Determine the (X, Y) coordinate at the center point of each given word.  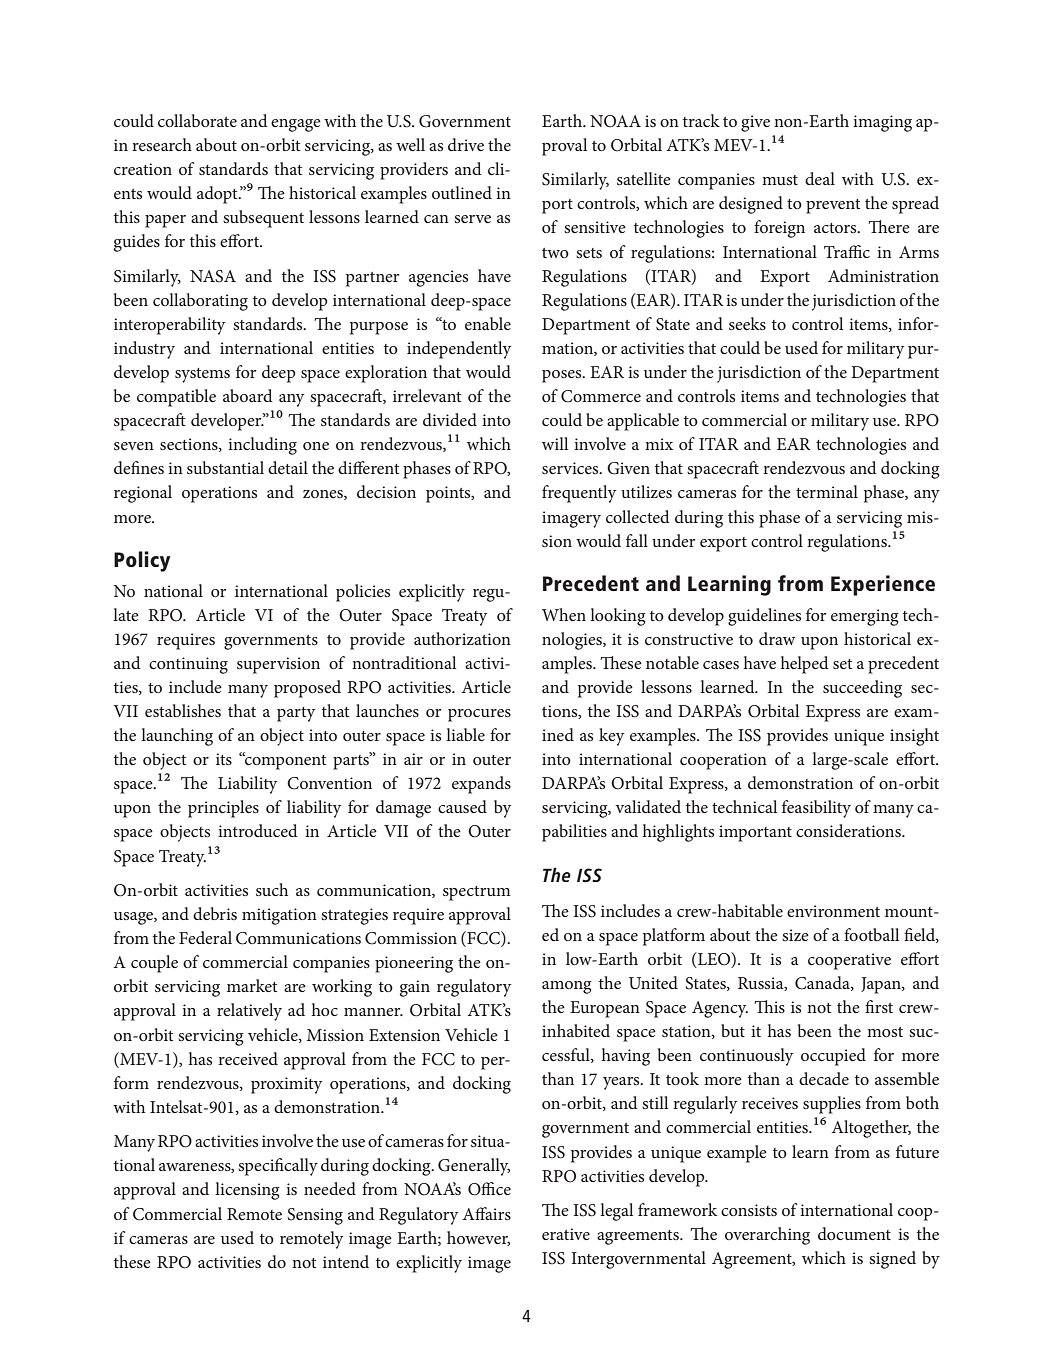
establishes (183, 710)
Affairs (487, 1213)
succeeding (862, 689)
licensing (247, 1191)
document (854, 1233)
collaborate (197, 120)
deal (820, 178)
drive (466, 144)
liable (465, 734)
